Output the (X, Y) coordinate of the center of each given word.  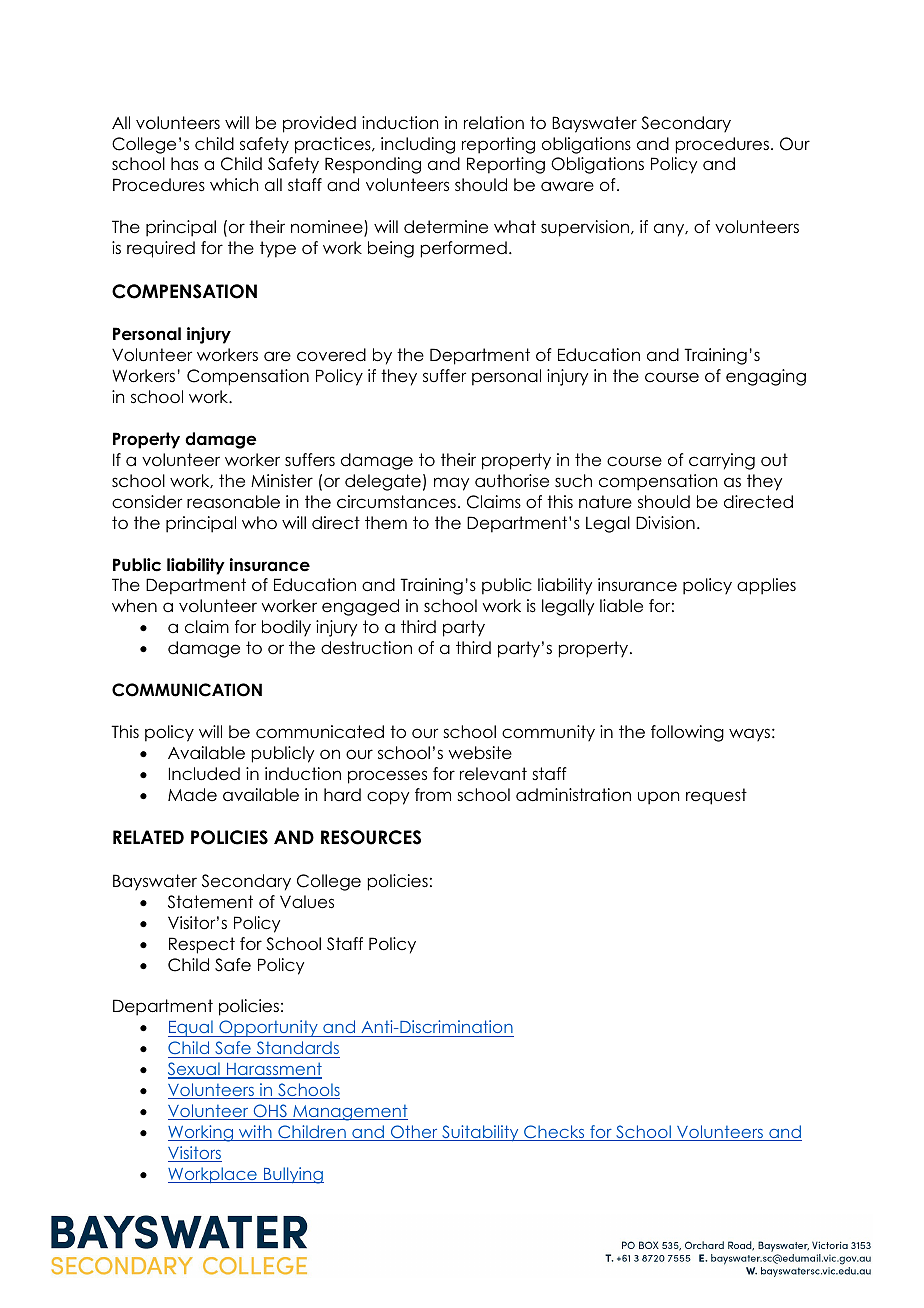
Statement (210, 902)
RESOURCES (371, 837)
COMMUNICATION (187, 690)
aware (567, 186)
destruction (366, 648)
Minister (282, 481)
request (716, 796)
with (255, 1133)
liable (621, 606)
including (418, 145)
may (451, 484)
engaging (766, 377)
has (184, 164)
